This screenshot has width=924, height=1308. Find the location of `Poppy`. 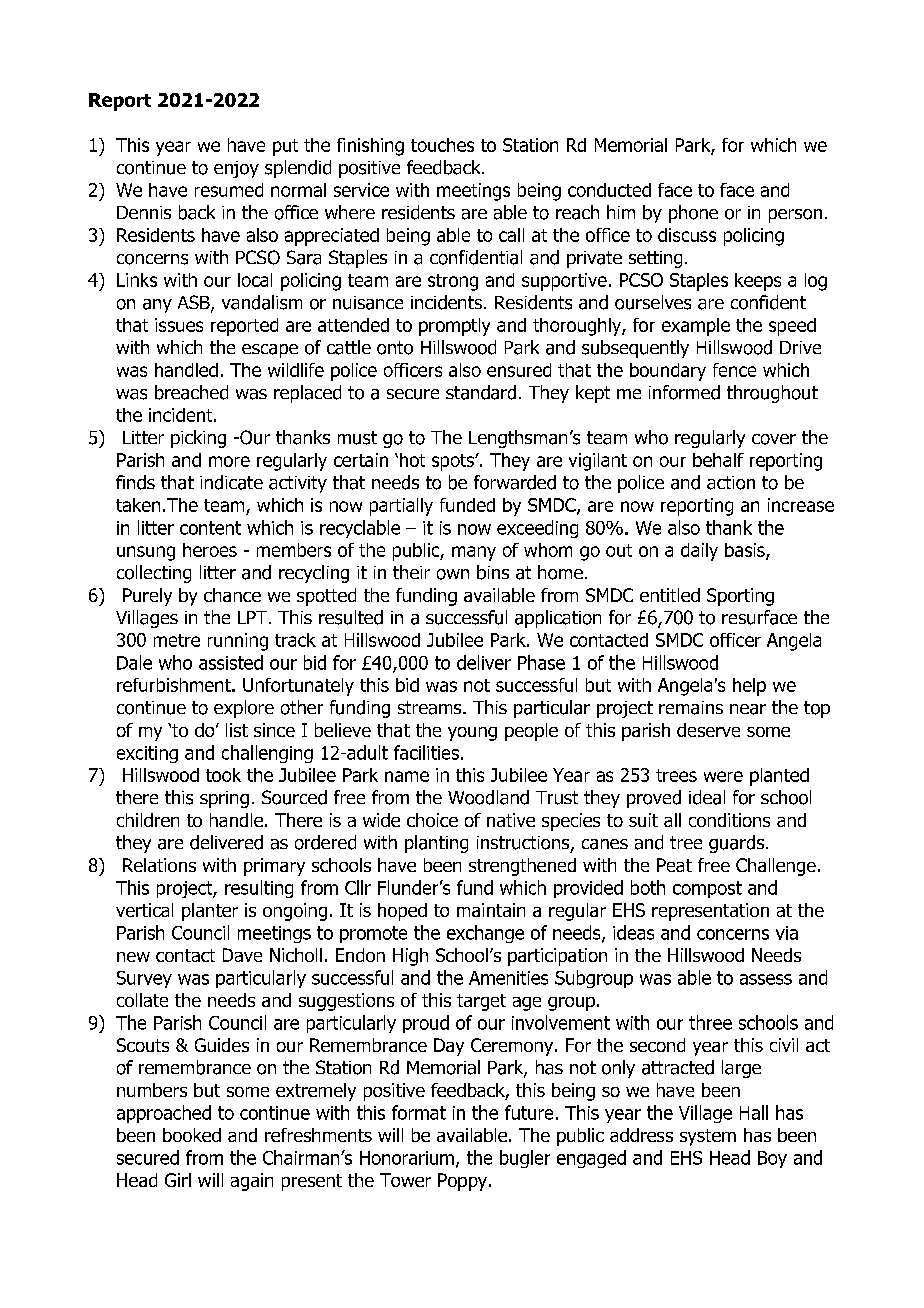

Poppy is located at coordinates (464, 1182).
